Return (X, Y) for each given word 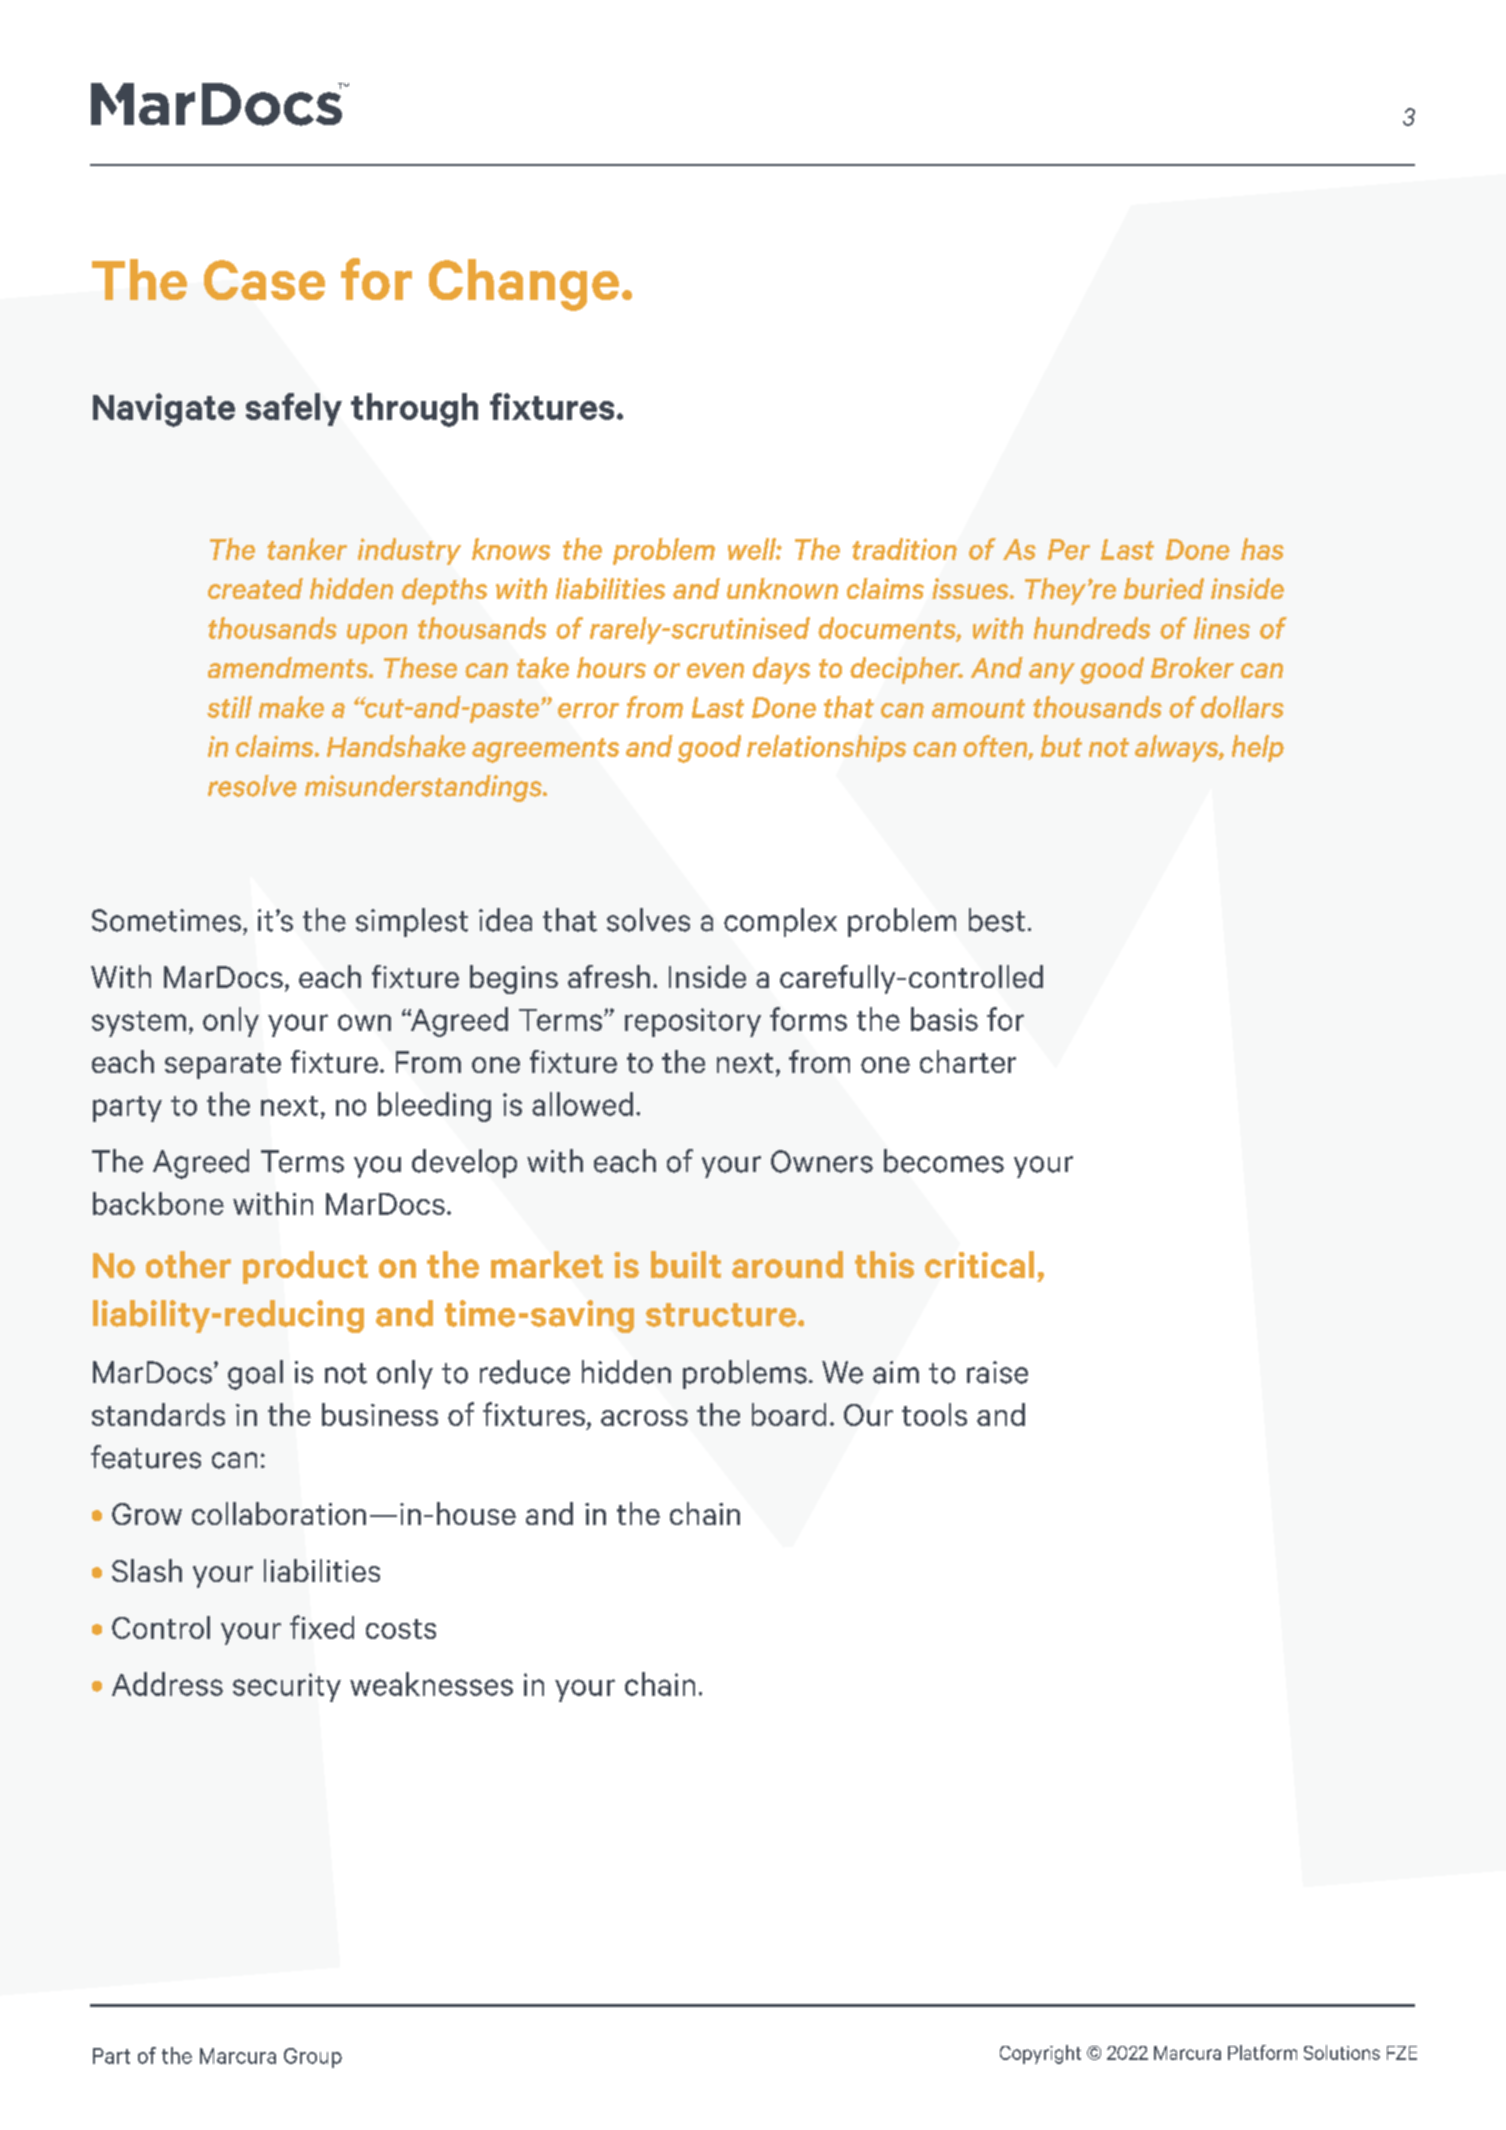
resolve (252, 786)
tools (934, 1414)
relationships (826, 748)
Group (313, 2058)
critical (979, 1264)
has (1262, 549)
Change (524, 285)
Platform (1262, 2052)
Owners (822, 1161)
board (789, 1414)
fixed (322, 1627)
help (1258, 748)
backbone (158, 1203)
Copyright (1040, 2054)
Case (264, 280)
